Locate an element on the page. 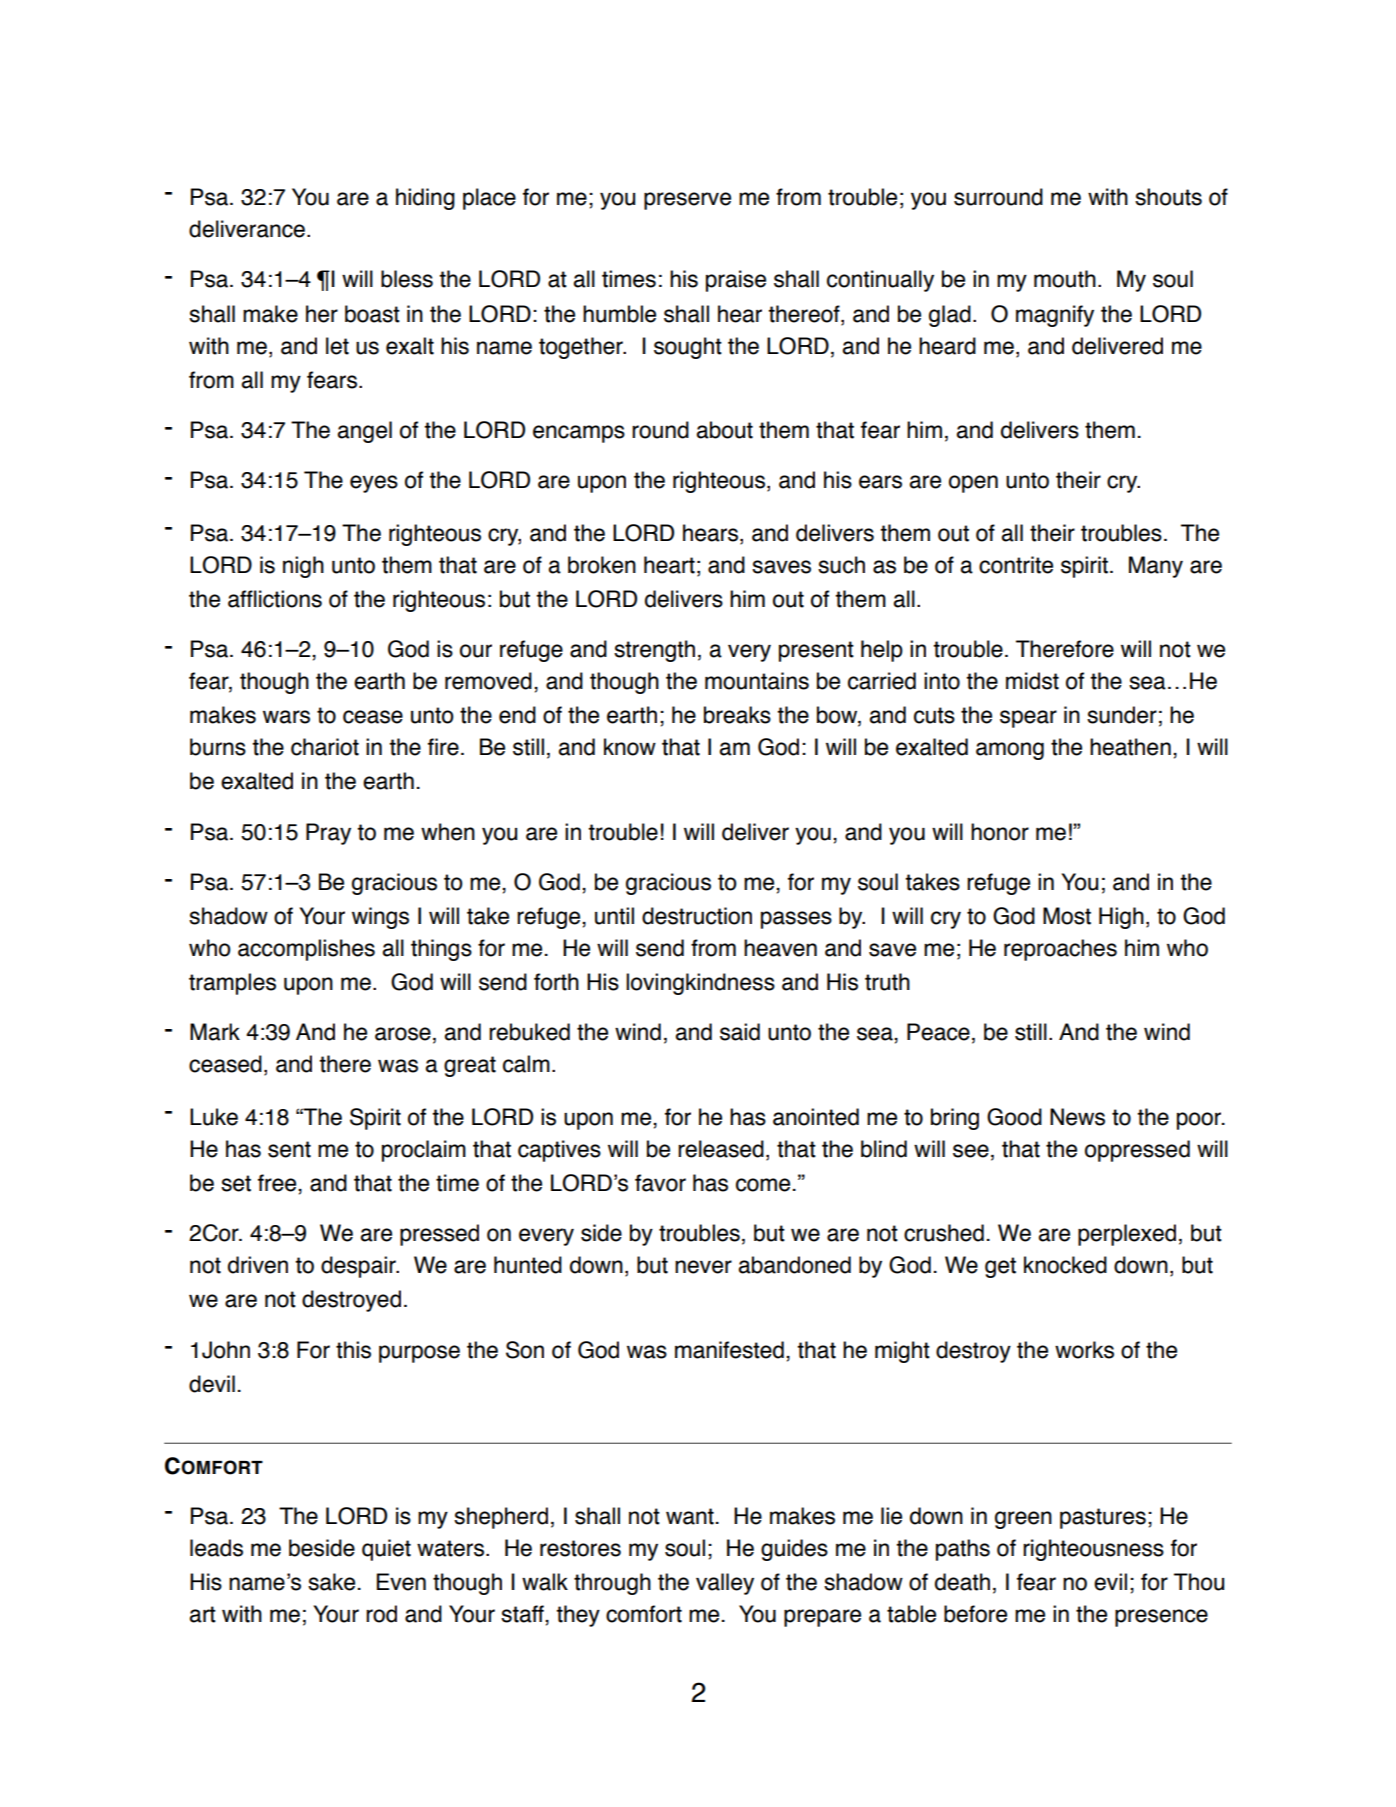 This image has width=1396, height=1807. pastures is located at coordinates (1103, 1518).
